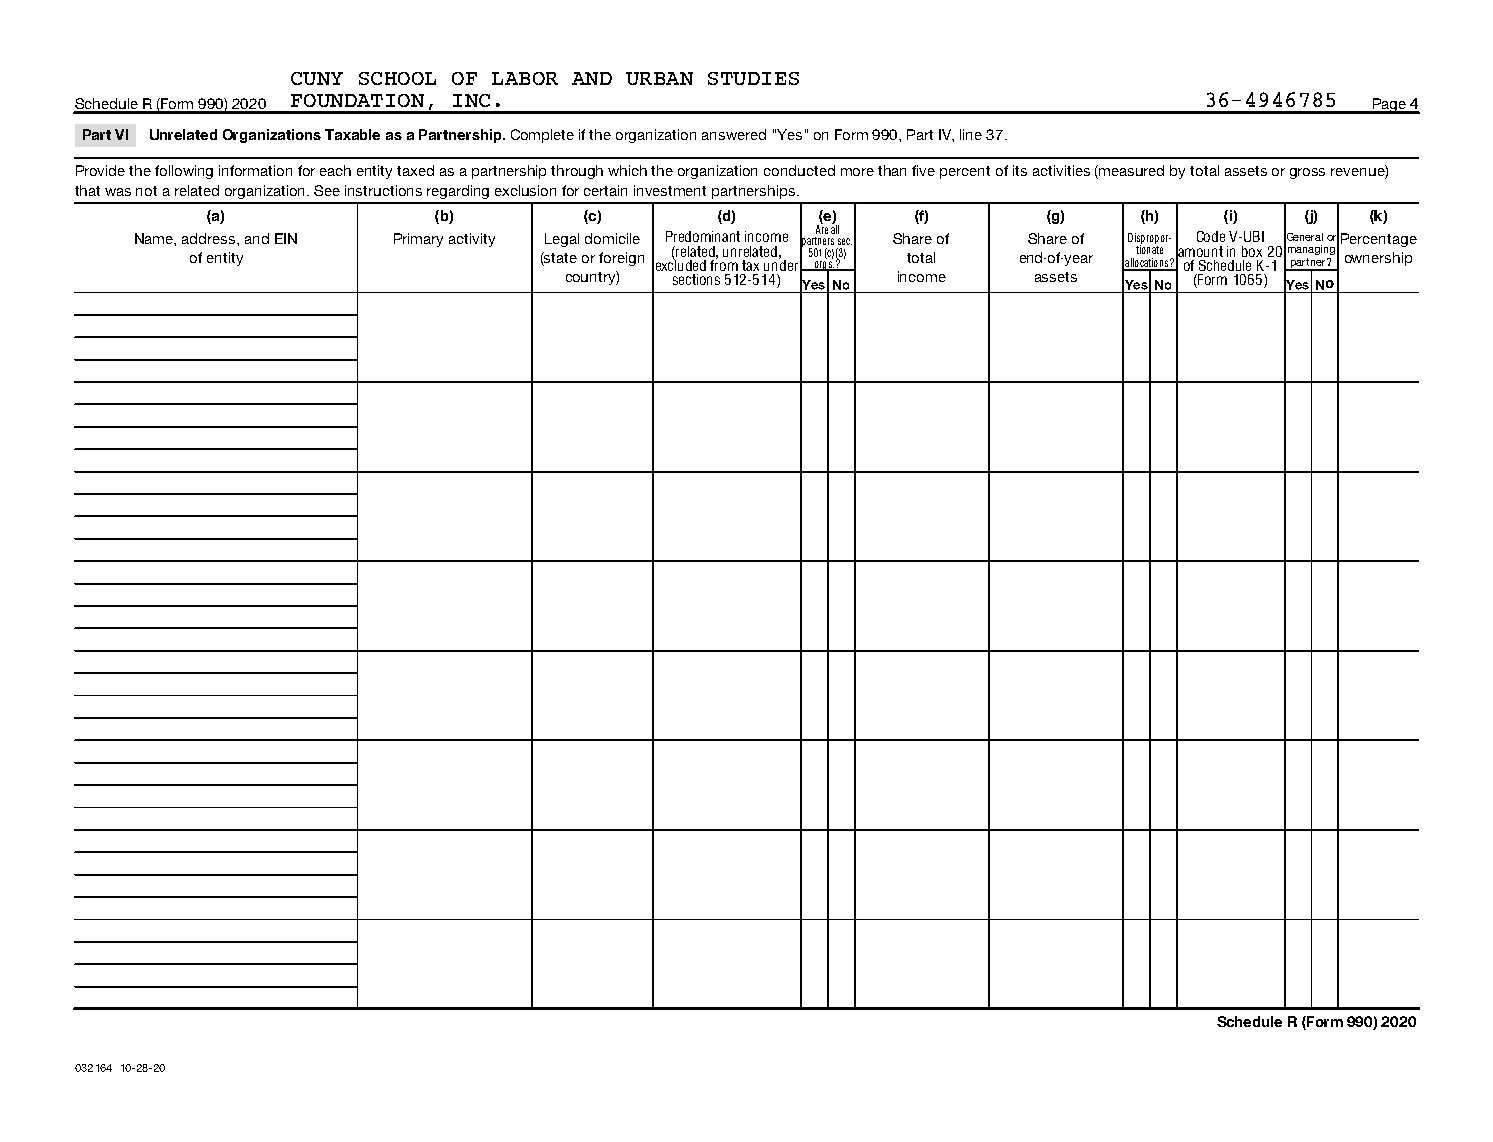 Image resolution: width=1493 pixels, height=1142 pixels. What do you see at coordinates (317, 78) in the page?
I see `CUNY` at bounding box center [317, 78].
